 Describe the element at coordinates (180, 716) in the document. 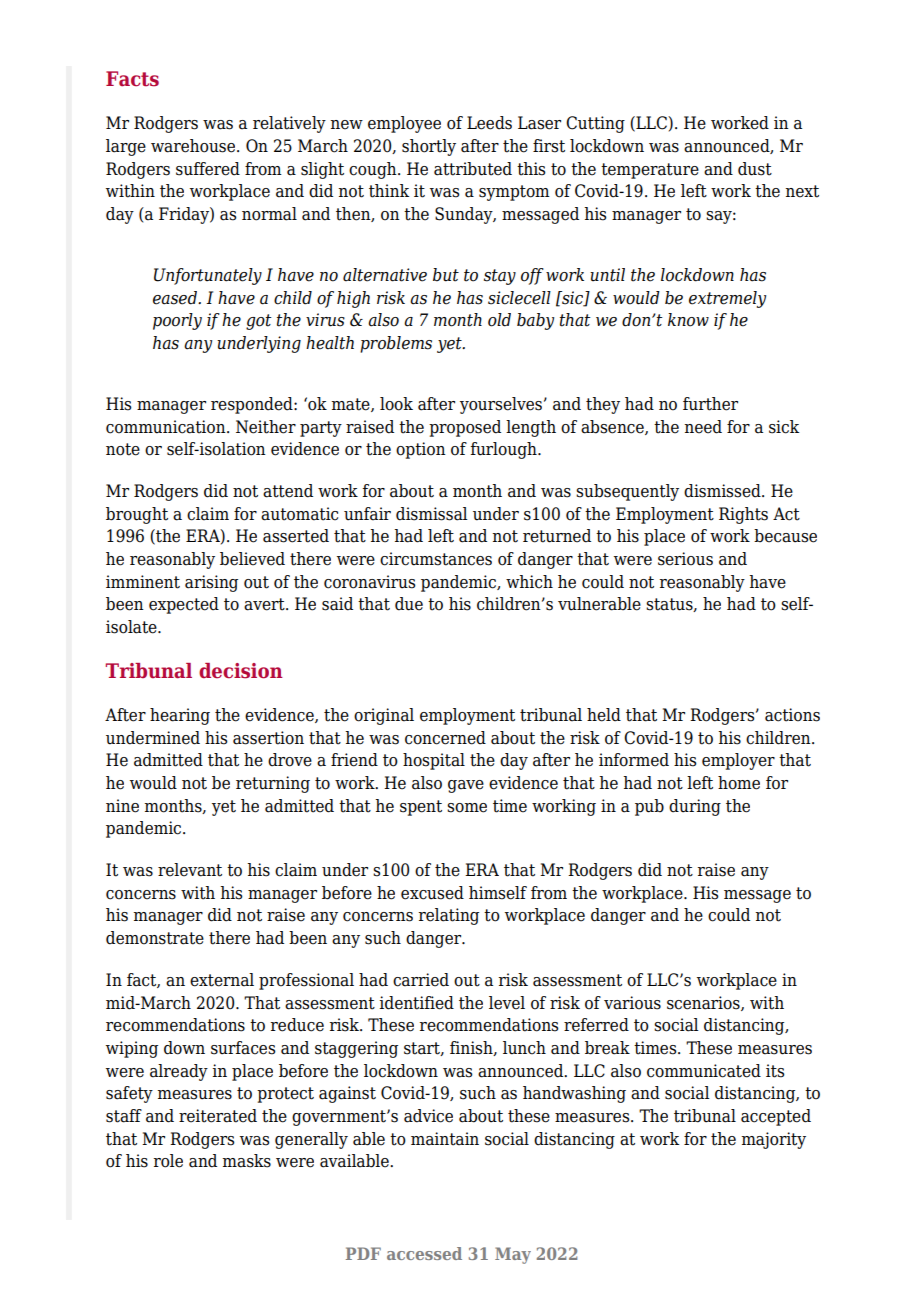

I see `hearing` at that location.
